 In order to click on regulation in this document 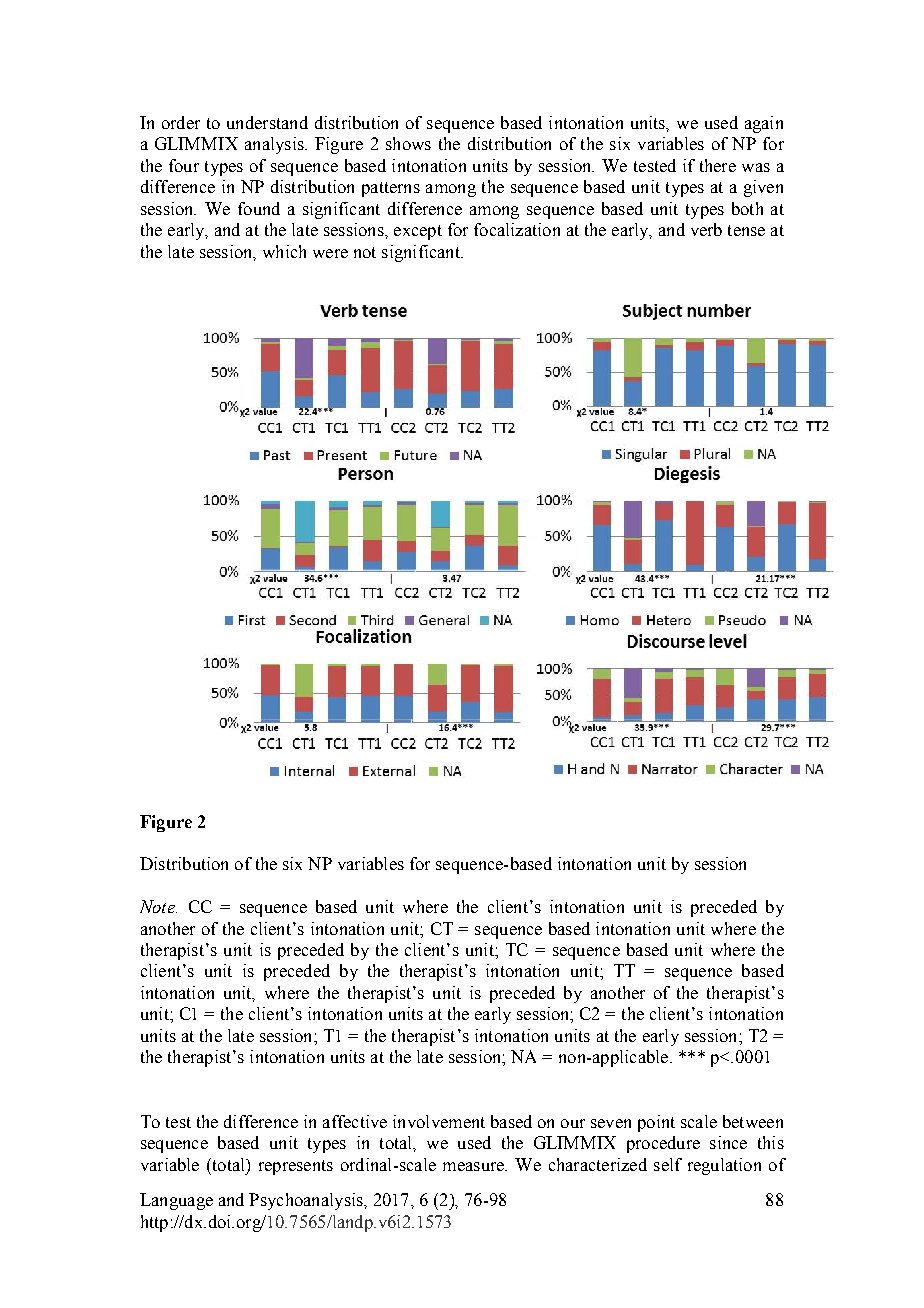, I will do `click(724, 1166)`.
